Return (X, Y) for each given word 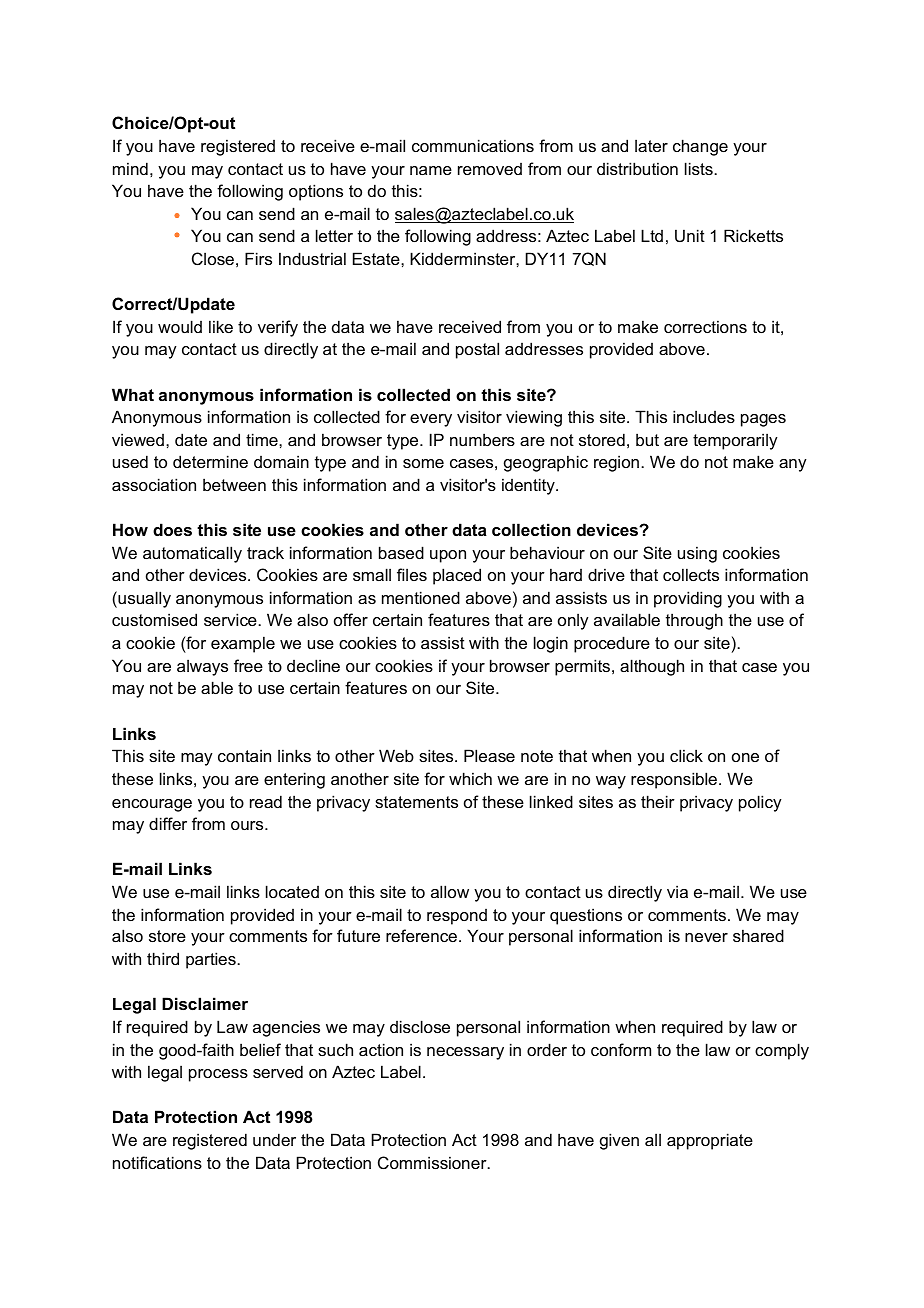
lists (700, 168)
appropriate (710, 1141)
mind (130, 168)
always (202, 667)
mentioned (421, 597)
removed (490, 169)
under (274, 1139)
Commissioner (433, 1162)
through (694, 621)
